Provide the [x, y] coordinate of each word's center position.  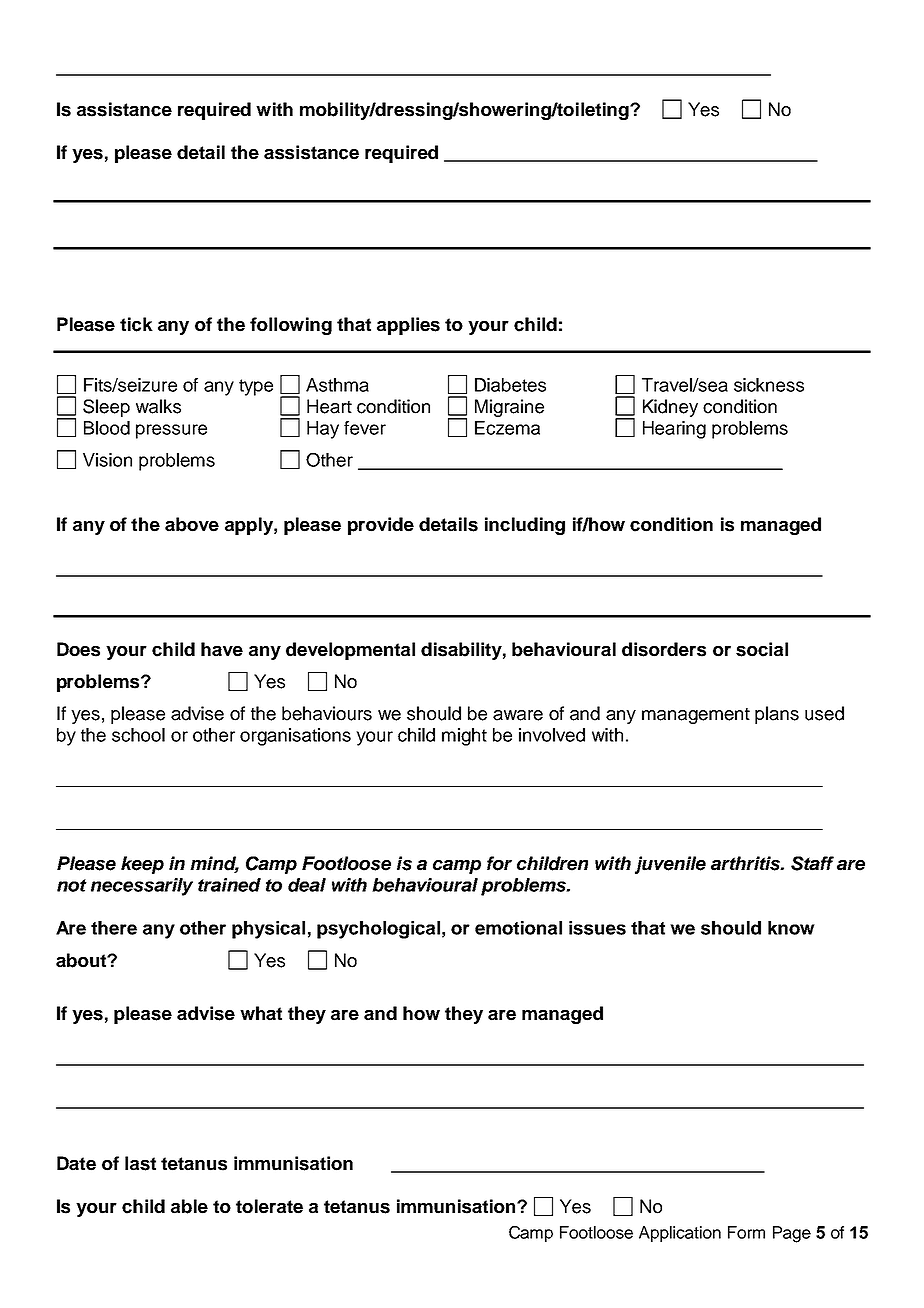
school [138, 735]
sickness [769, 385]
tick [136, 324]
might [464, 737]
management [696, 716]
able [189, 1206]
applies [408, 326]
